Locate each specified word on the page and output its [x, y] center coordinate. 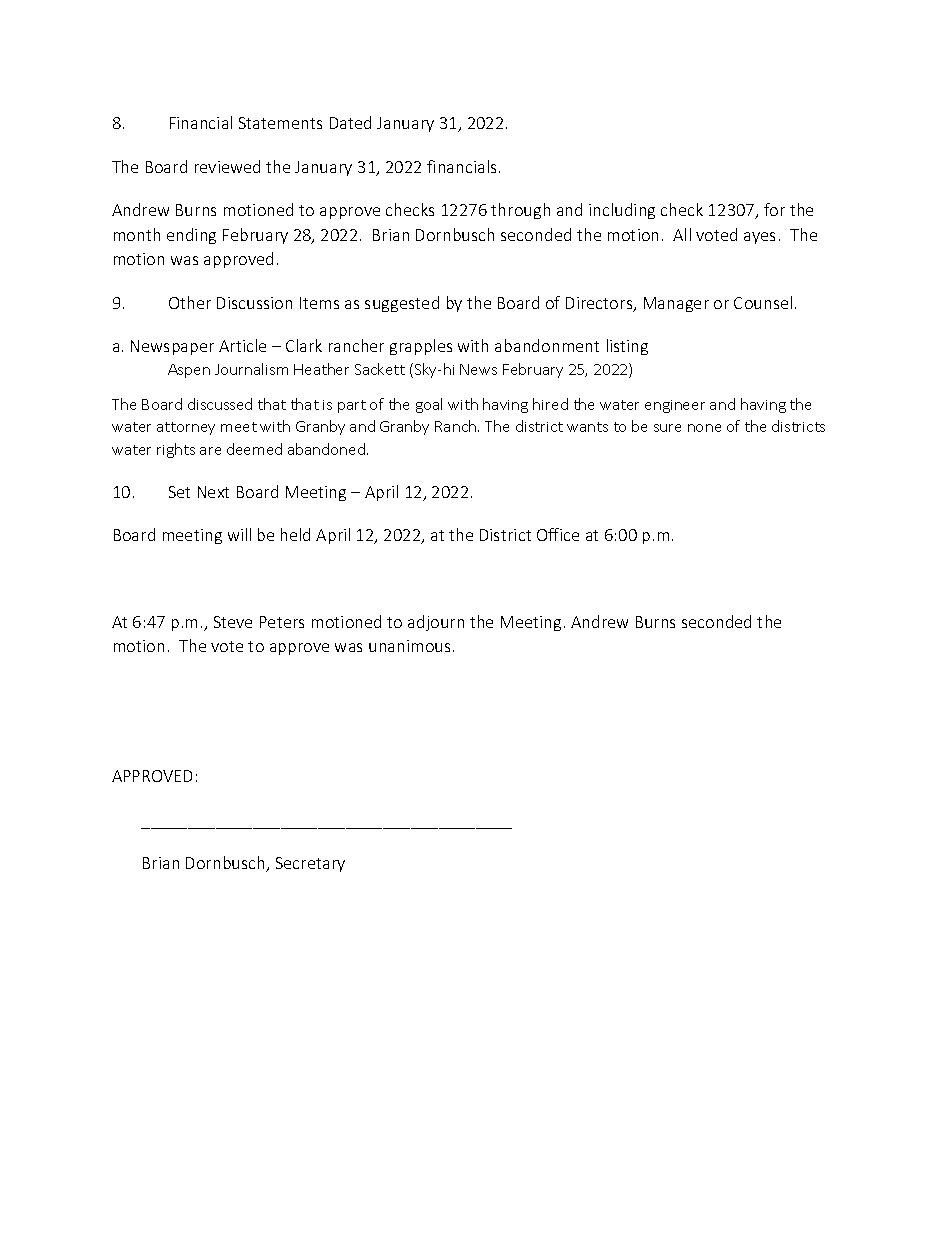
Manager [676, 304]
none [704, 428]
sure [667, 428]
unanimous [409, 646]
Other [190, 302]
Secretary [310, 864]
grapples [421, 347]
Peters [282, 622]
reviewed [227, 166]
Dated [350, 122]
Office [558, 534]
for [774, 209]
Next [213, 492]
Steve [233, 622]
